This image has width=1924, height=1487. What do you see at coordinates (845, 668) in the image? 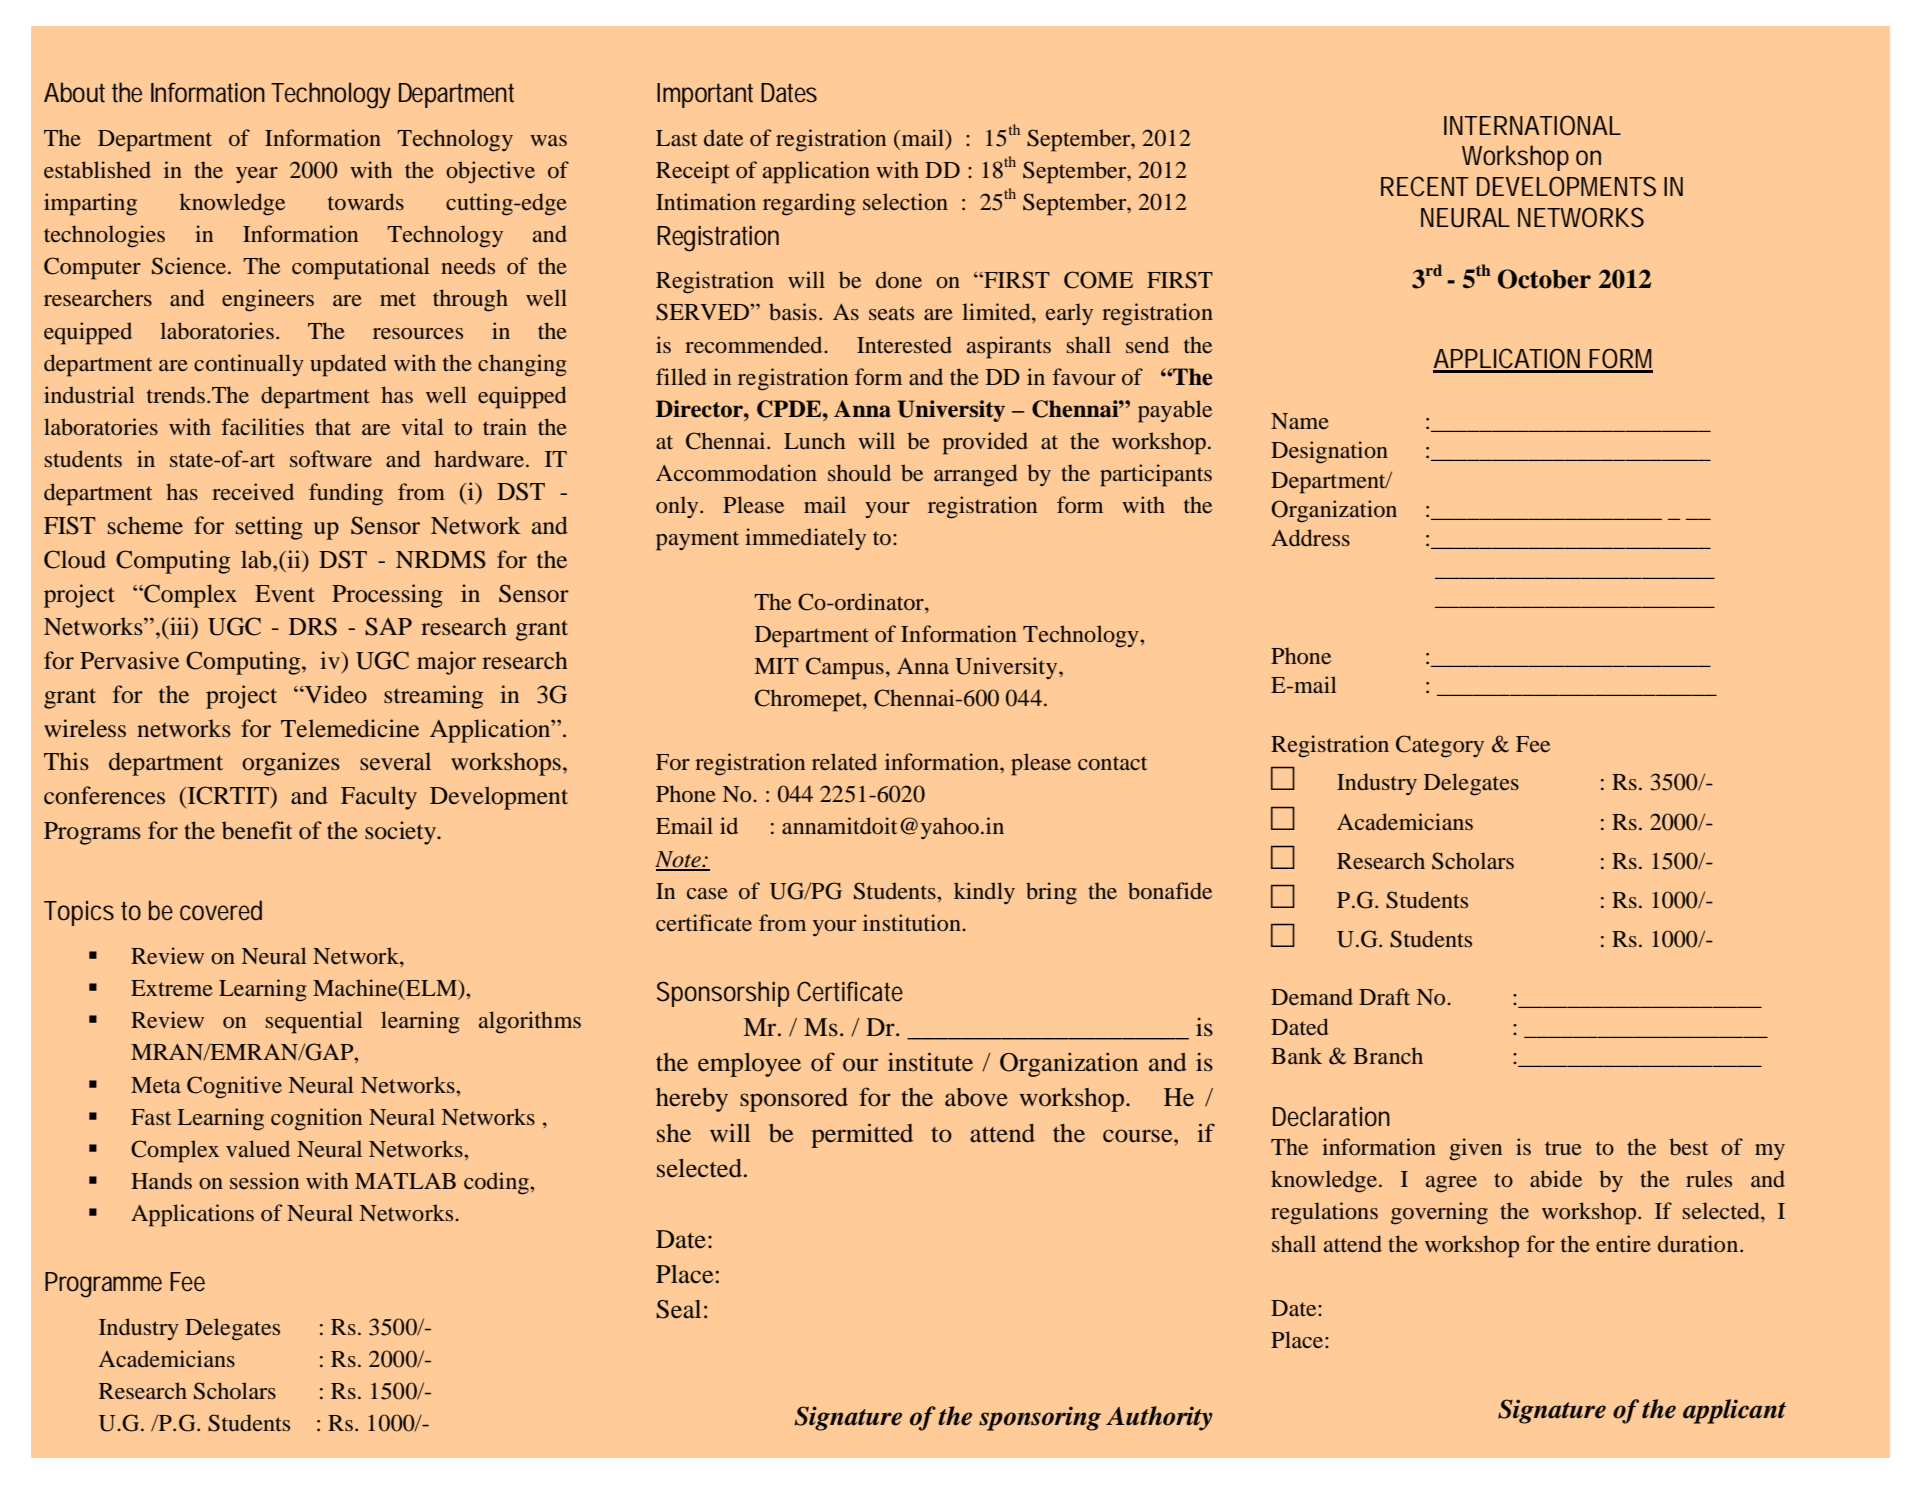
I see `Campus` at bounding box center [845, 668].
